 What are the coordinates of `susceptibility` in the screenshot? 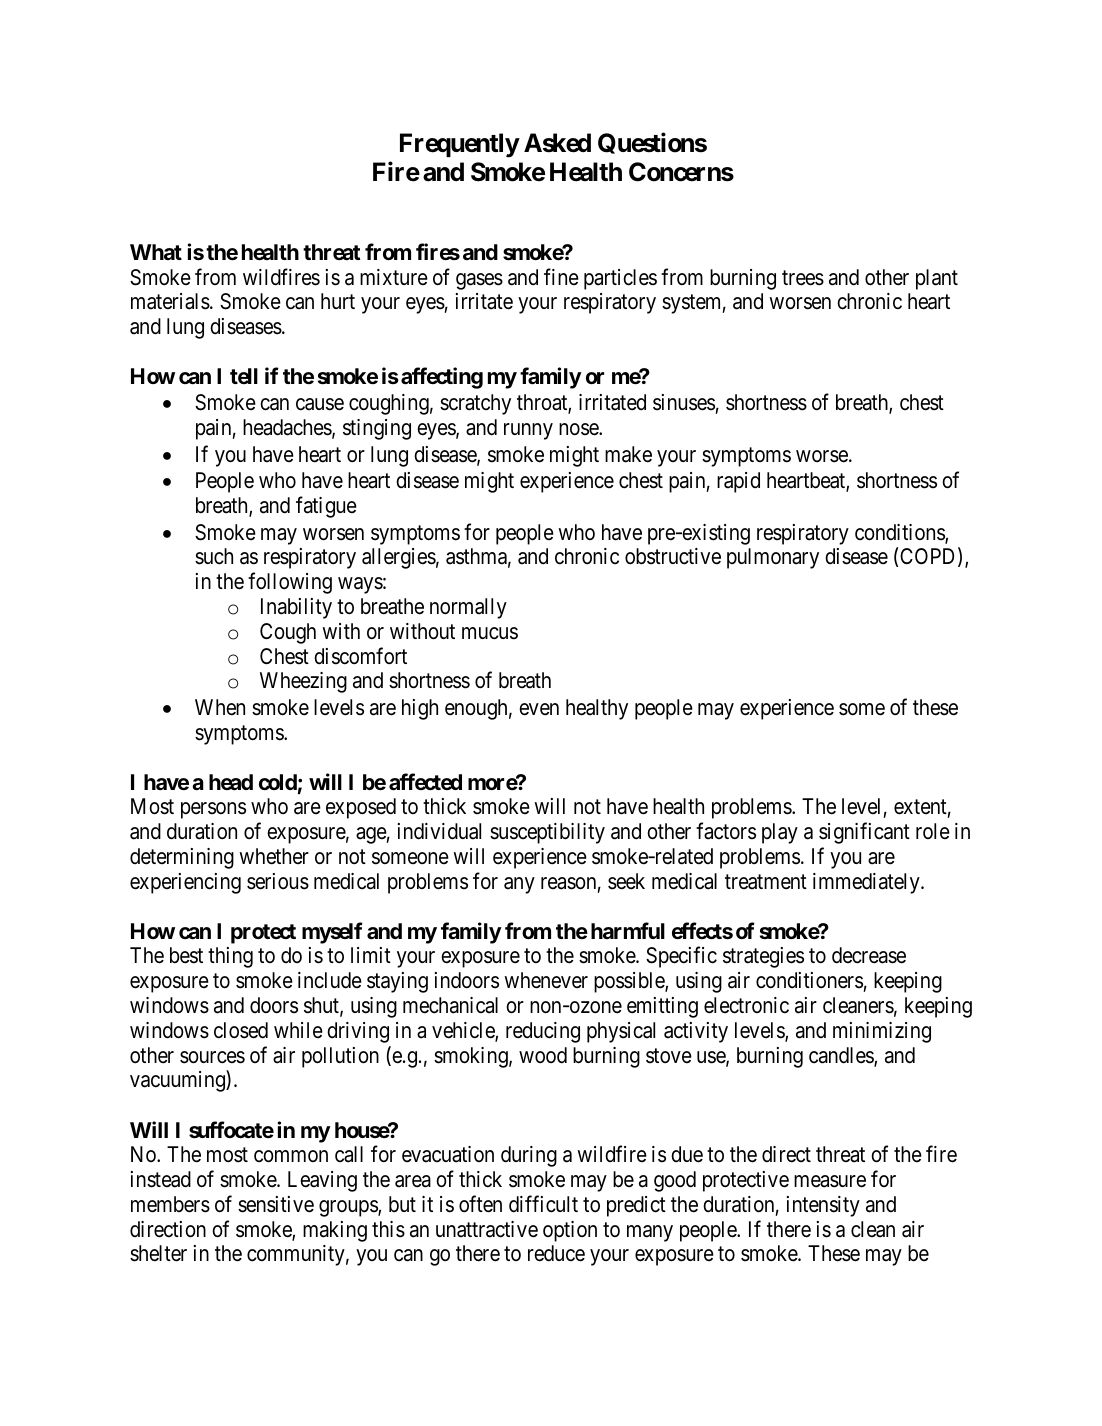 It's located at (547, 833).
